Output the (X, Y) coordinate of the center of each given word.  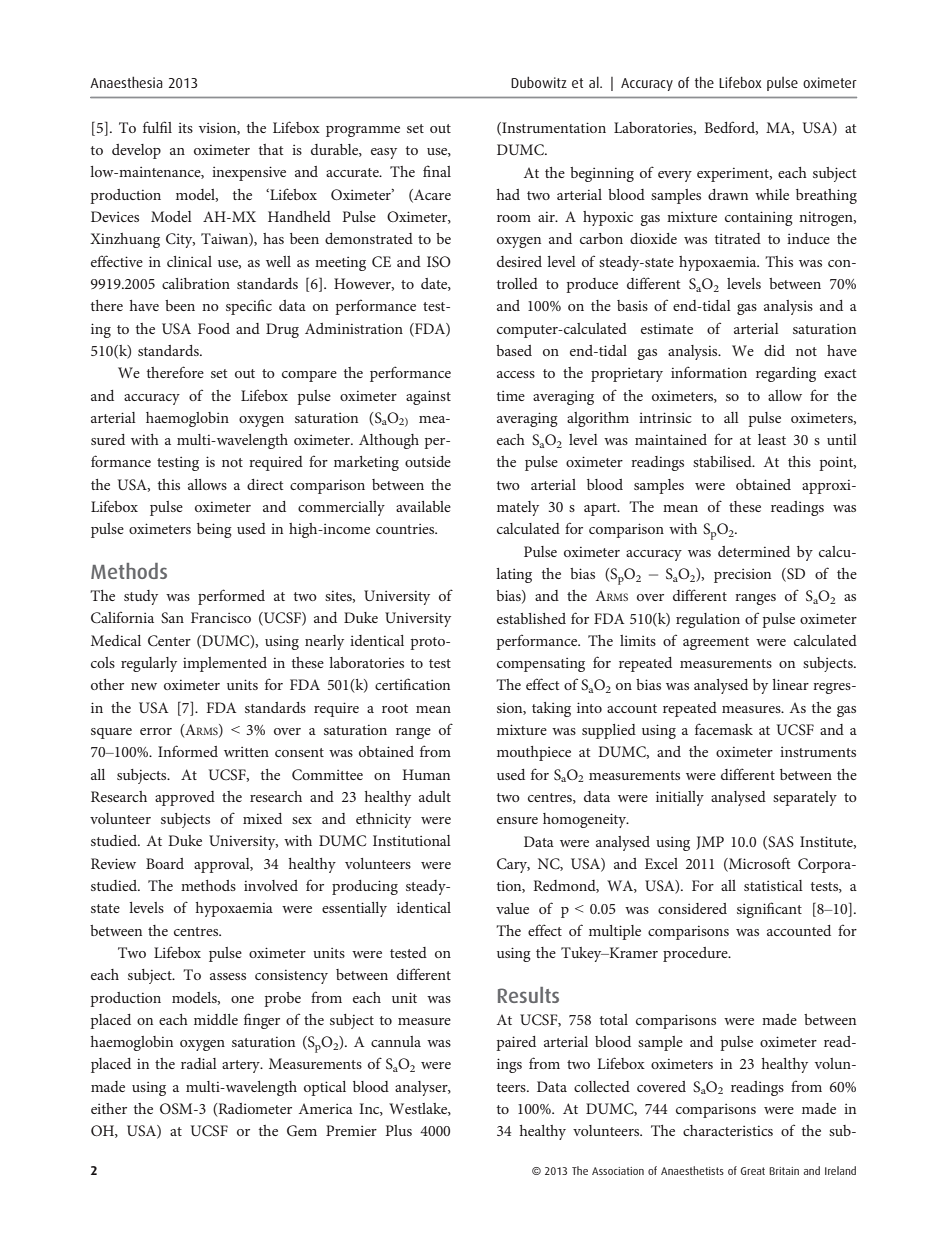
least (772, 439)
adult (435, 796)
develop (136, 151)
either (109, 1108)
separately (805, 798)
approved (185, 798)
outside (428, 461)
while (772, 194)
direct (265, 484)
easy (384, 153)
